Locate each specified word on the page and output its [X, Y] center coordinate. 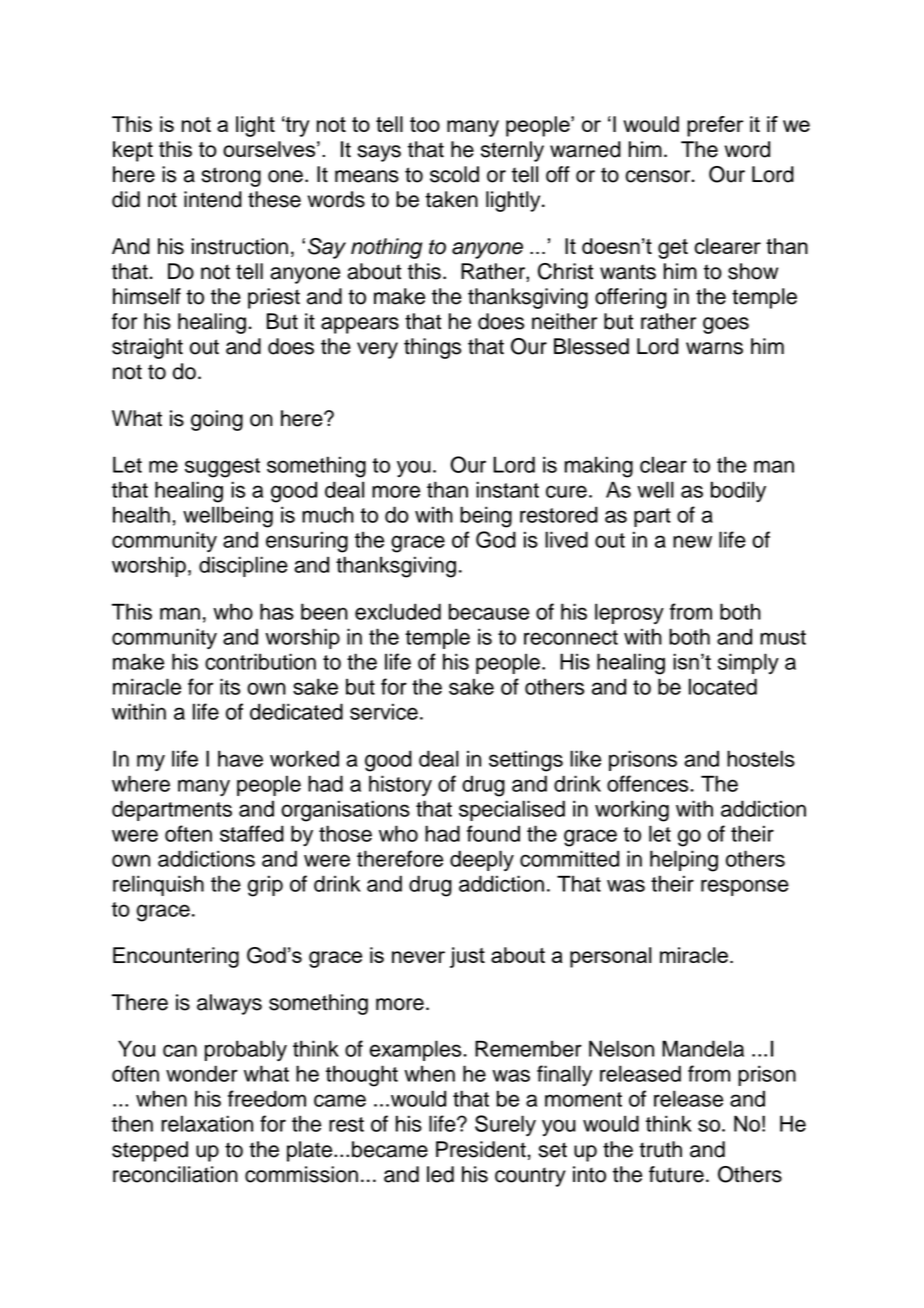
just [467, 957]
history [400, 785]
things [432, 348]
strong [231, 177]
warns [714, 348]
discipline [243, 566]
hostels [761, 758]
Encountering [176, 957]
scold [454, 174]
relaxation [207, 1123]
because [489, 611]
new [692, 541]
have [240, 758]
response [745, 887]
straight [147, 348]
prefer [715, 126]
